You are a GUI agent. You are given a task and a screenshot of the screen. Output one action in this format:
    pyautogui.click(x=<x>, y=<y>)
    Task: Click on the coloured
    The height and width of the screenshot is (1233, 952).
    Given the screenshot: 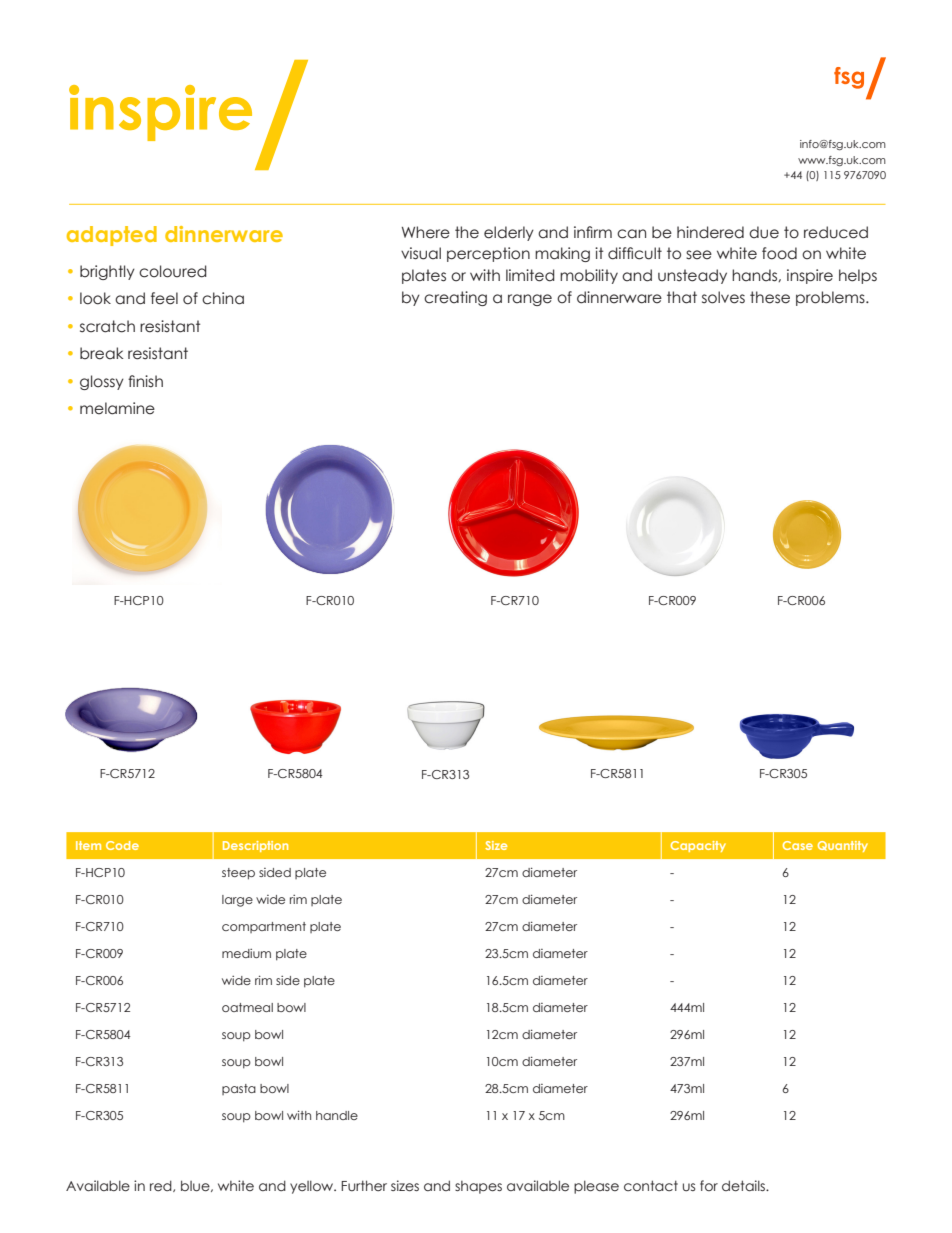 What is the action you would take?
    pyautogui.click(x=173, y=271)
